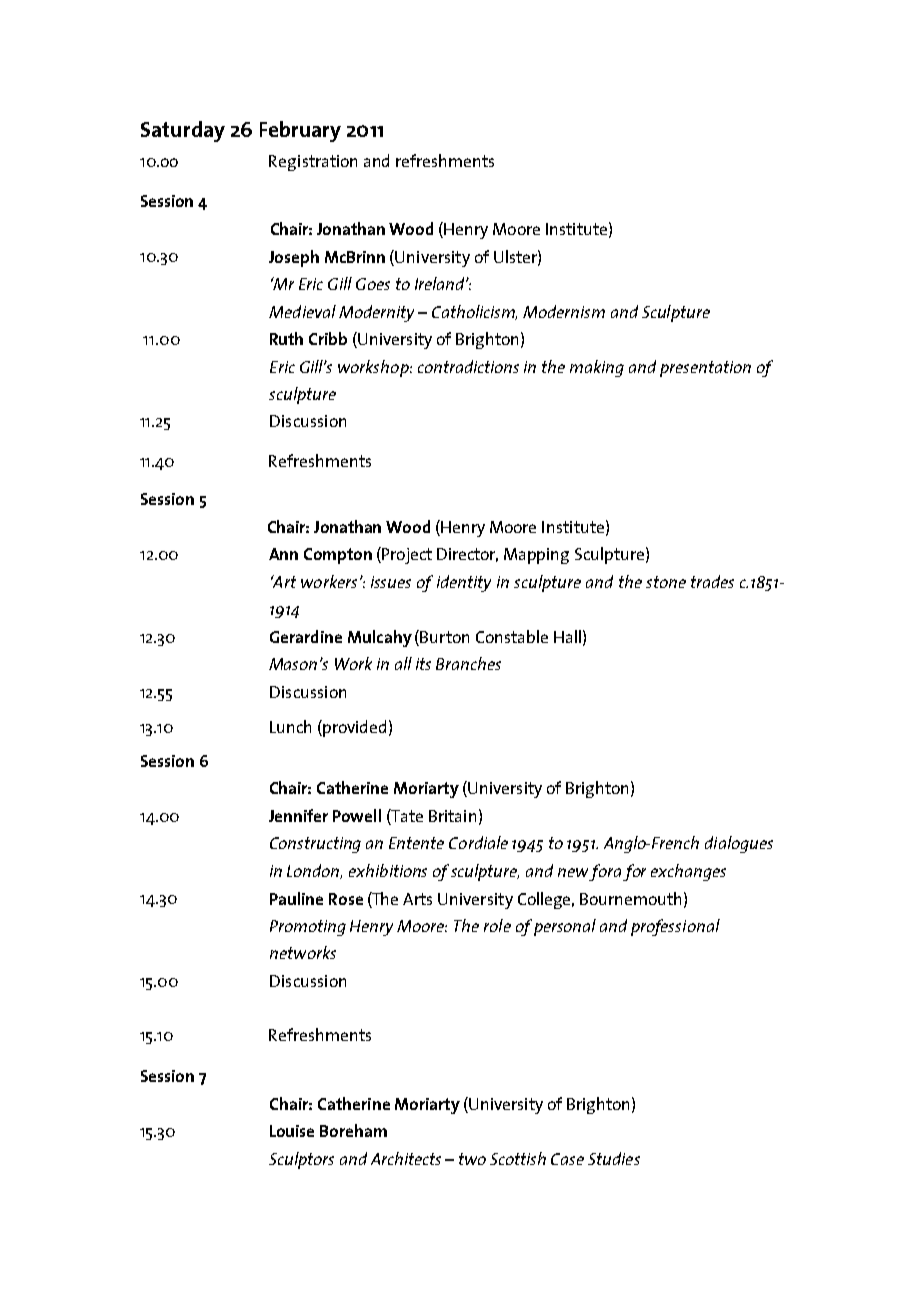 The image size is (924, 1308). What do you see at coordinates (300, 131) in the screenshot?
I see `February` at bounding box center [300, 131].
